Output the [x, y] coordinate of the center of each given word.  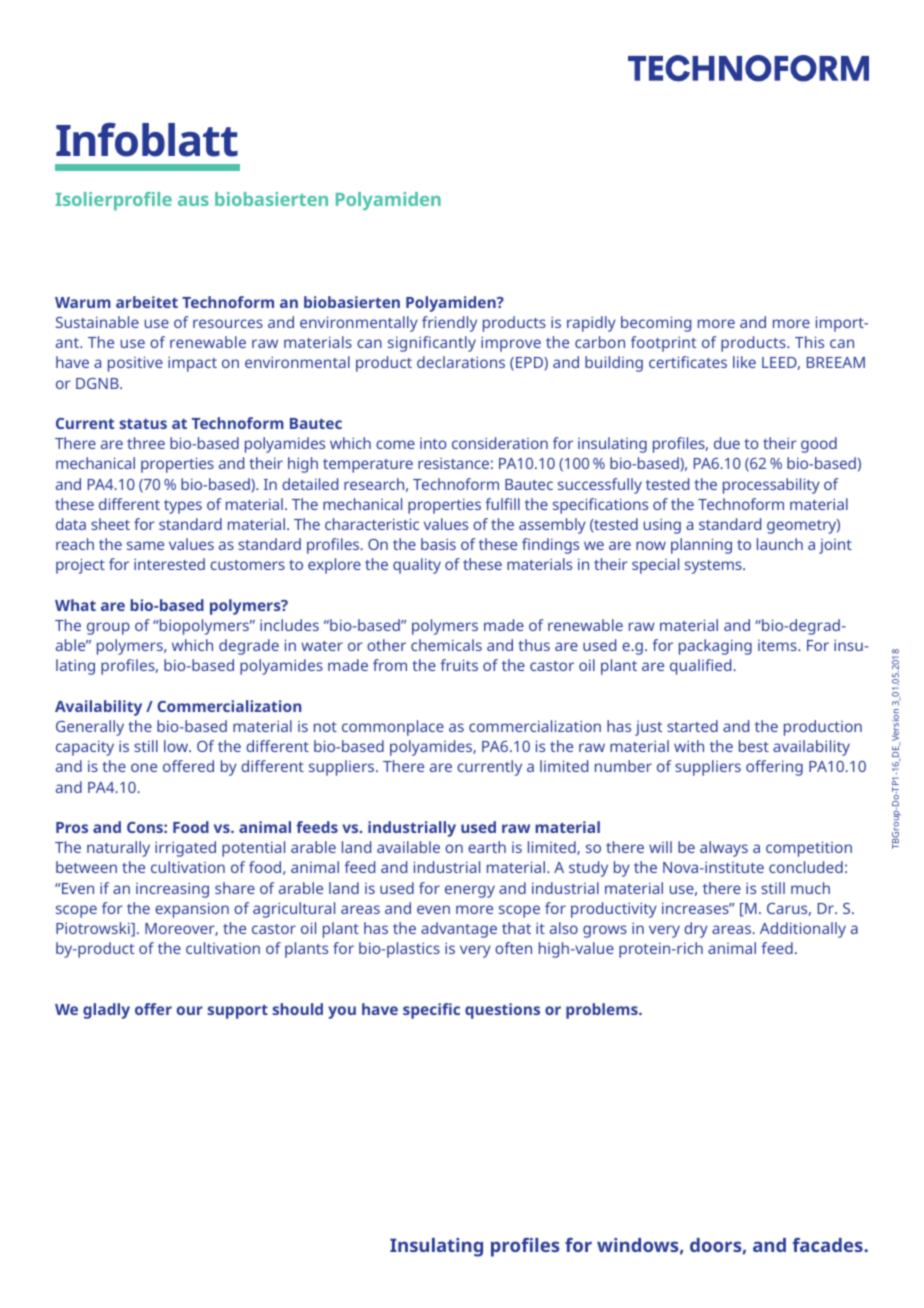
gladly [106, 1011]
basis [438, 544]
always [724, 849]
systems [714, 567]
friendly [449, 324]
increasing [172, 890]
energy [470, 891]
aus [193, 201]
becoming [656, 324]
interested [169, 564]
